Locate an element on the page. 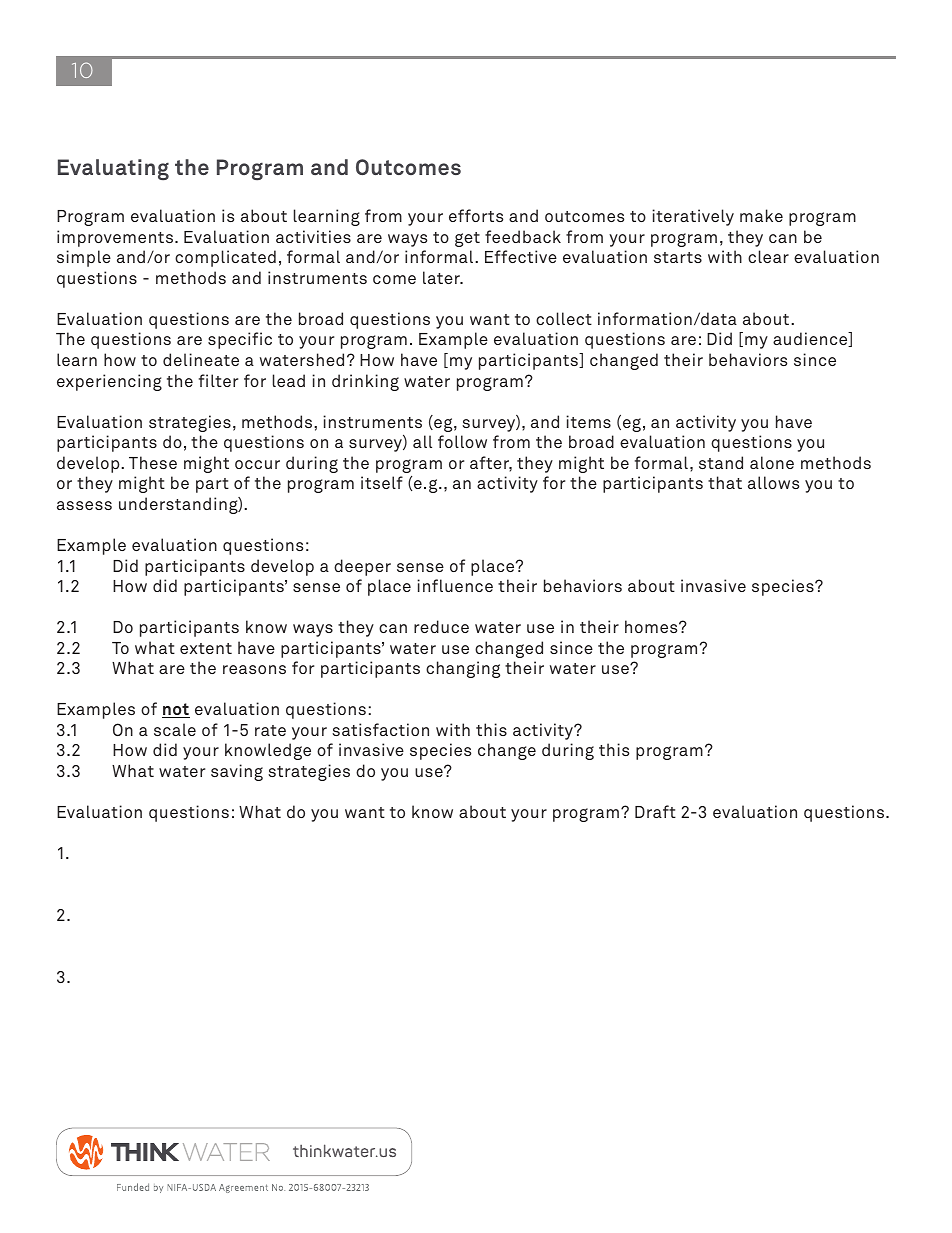  make is located at coordinates (761, 215).
